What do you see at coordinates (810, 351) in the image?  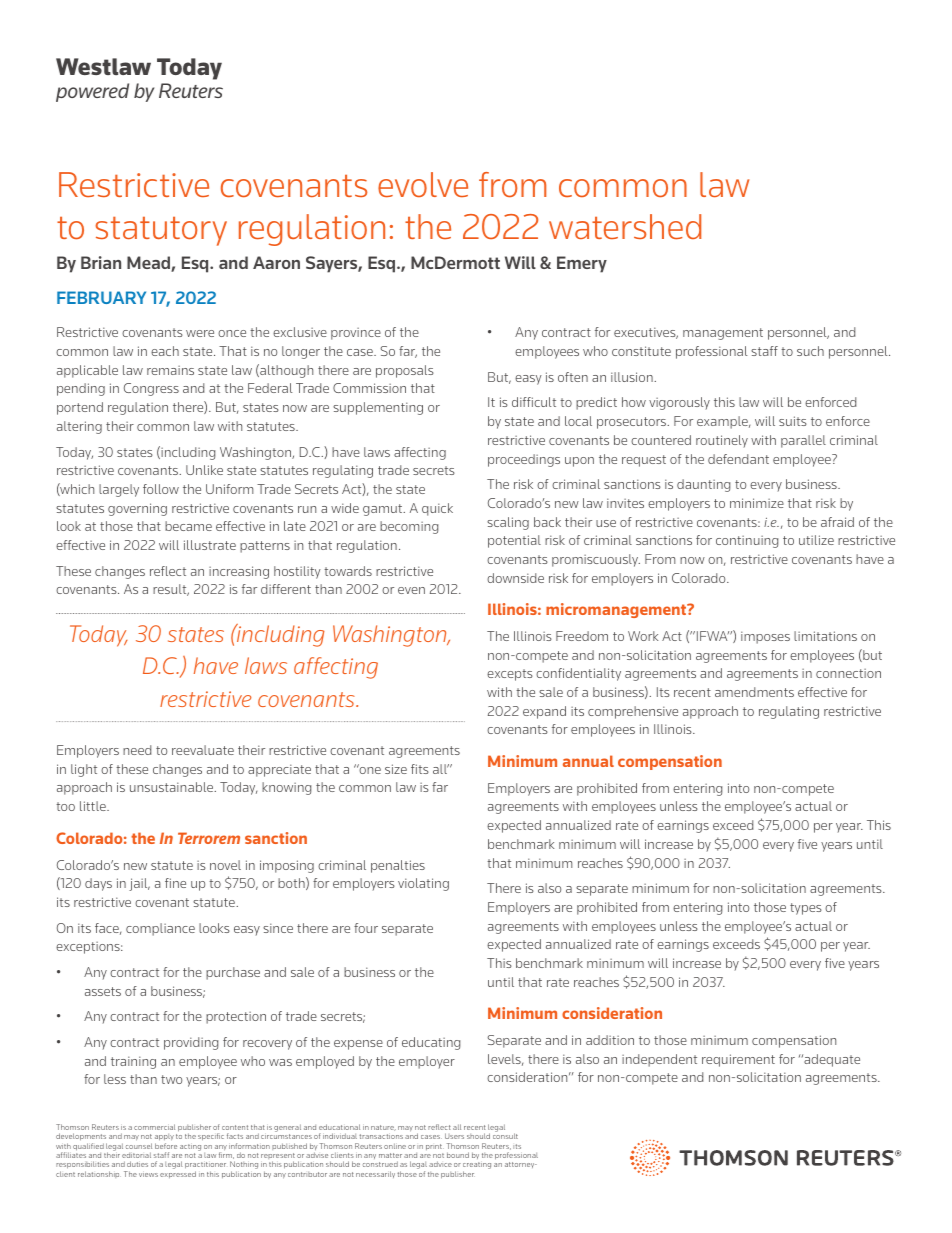 I see `such` at bounding box center [810, 351].
